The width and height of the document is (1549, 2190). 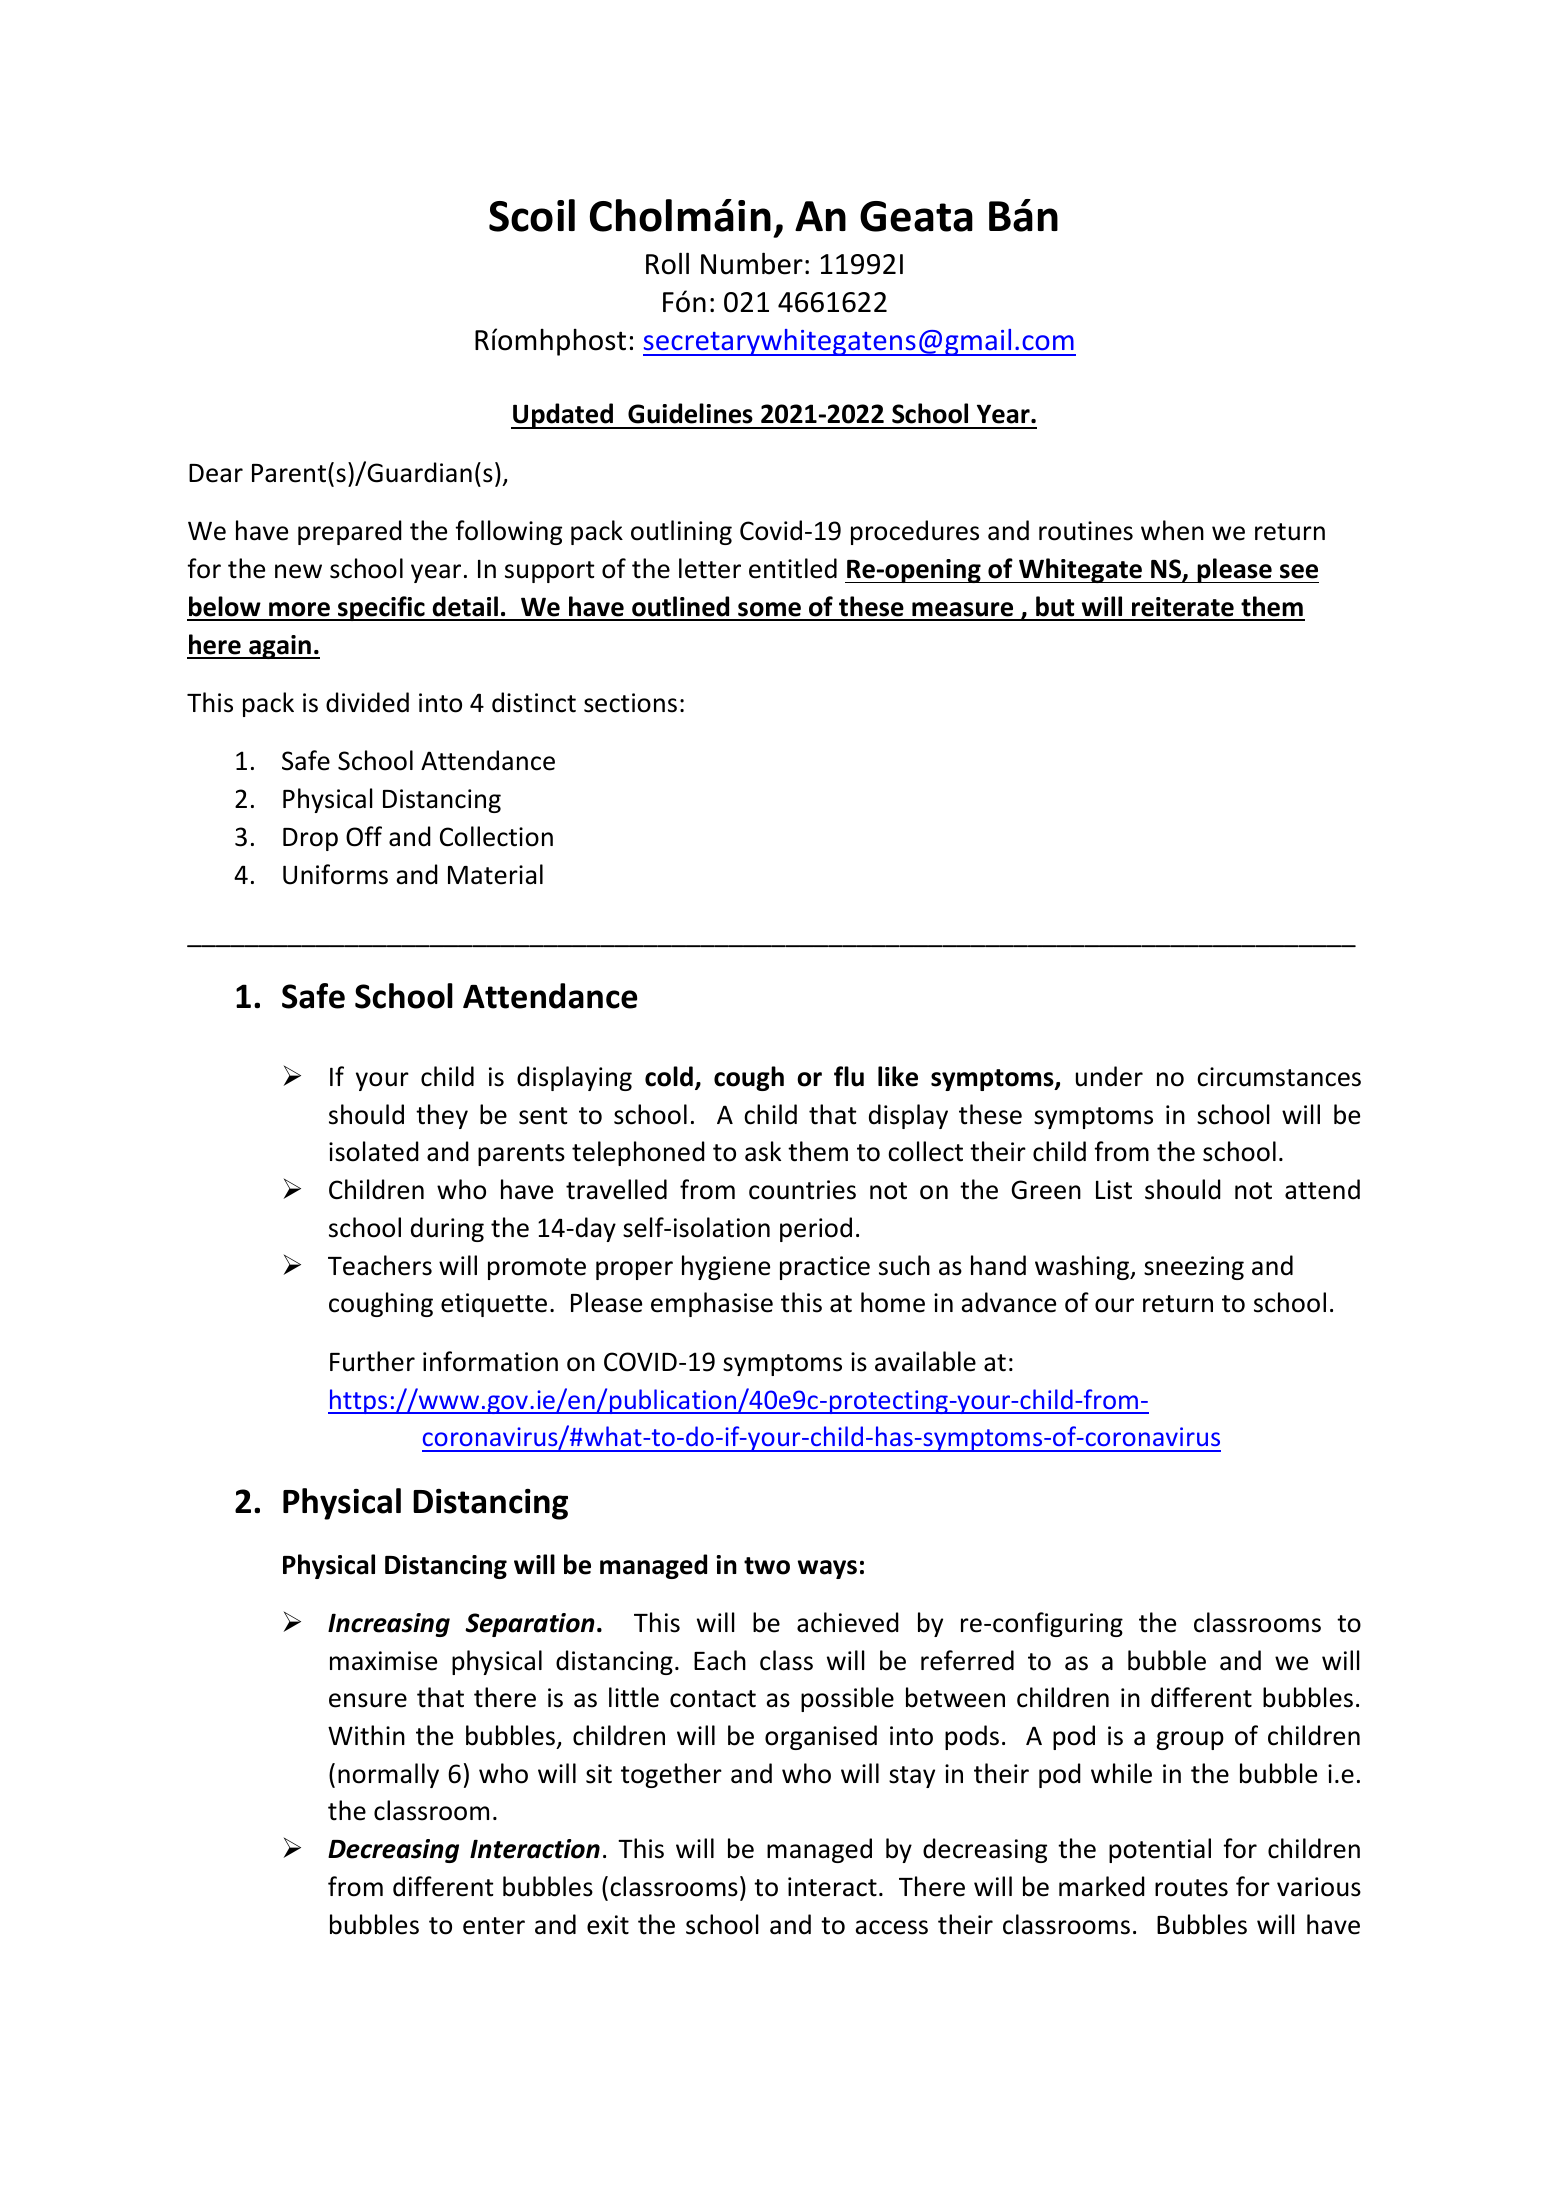 I want to click on Dear, so click(x=216, y=473).
